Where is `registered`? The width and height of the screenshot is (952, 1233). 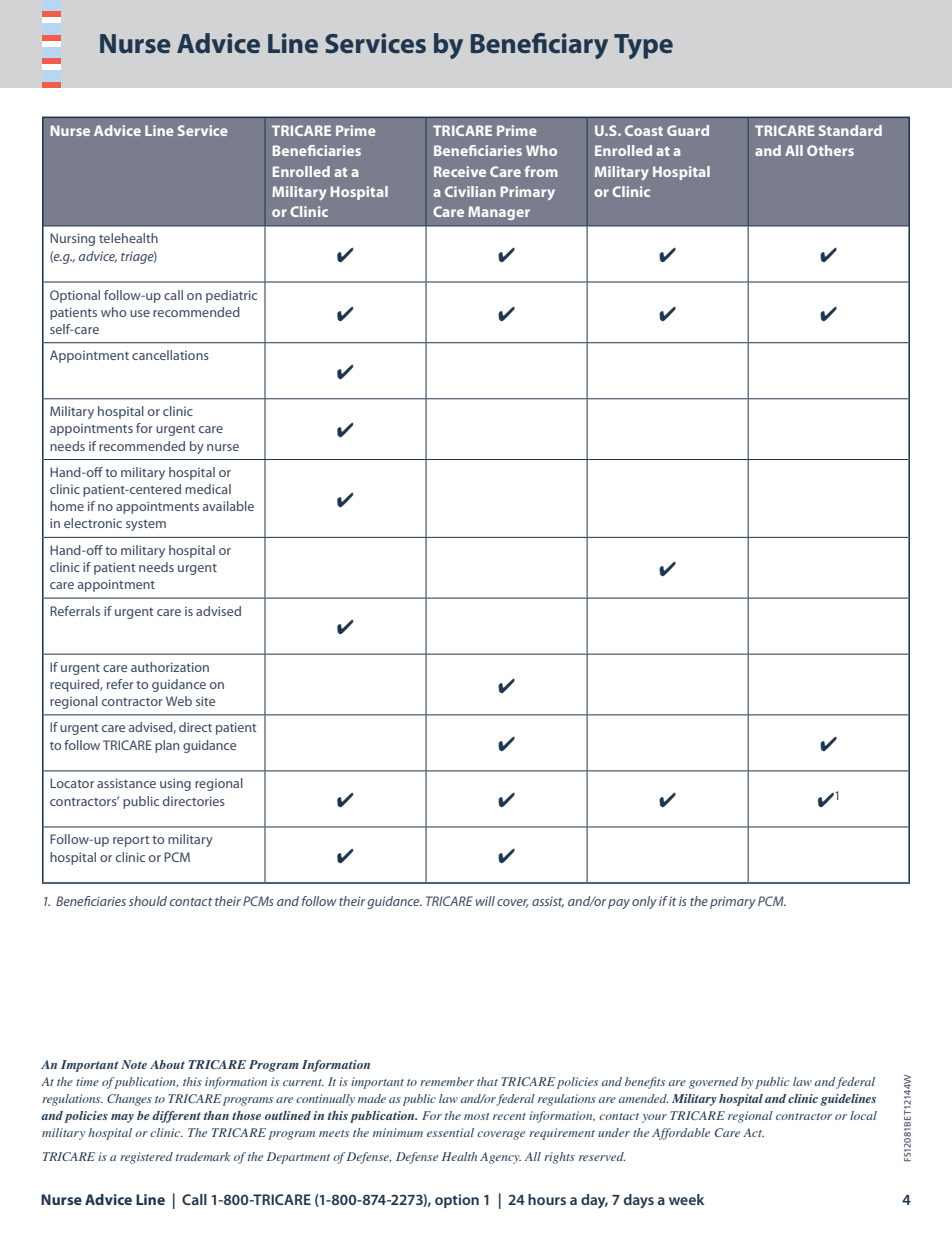 registered is located at coordinates (146, 1158).
